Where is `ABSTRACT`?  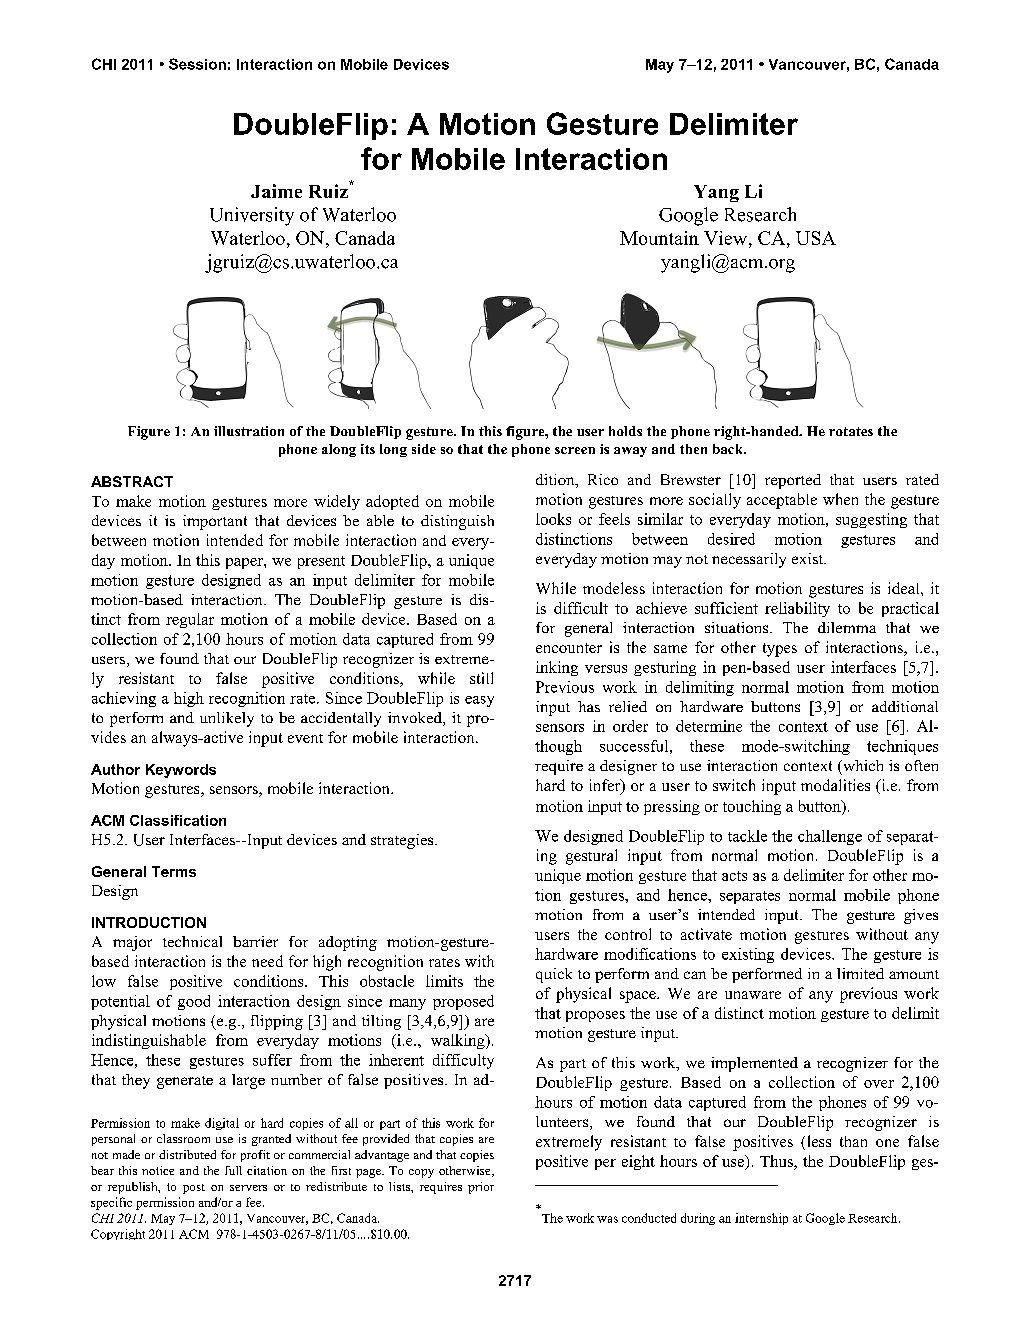 ABSTRACT is located at coordinates (132, 481).
